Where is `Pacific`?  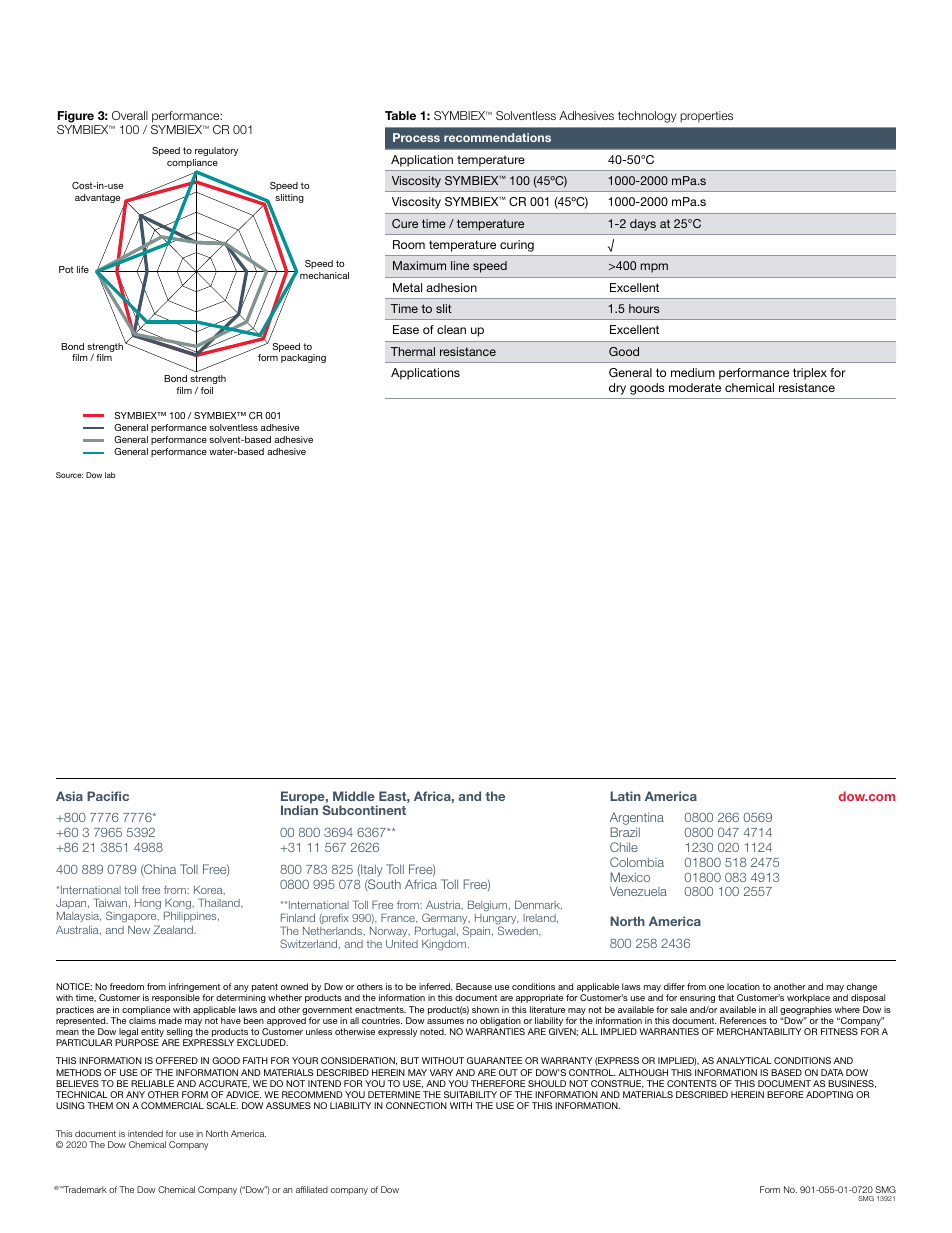 Pacific is located at coordinates (108, 796).
